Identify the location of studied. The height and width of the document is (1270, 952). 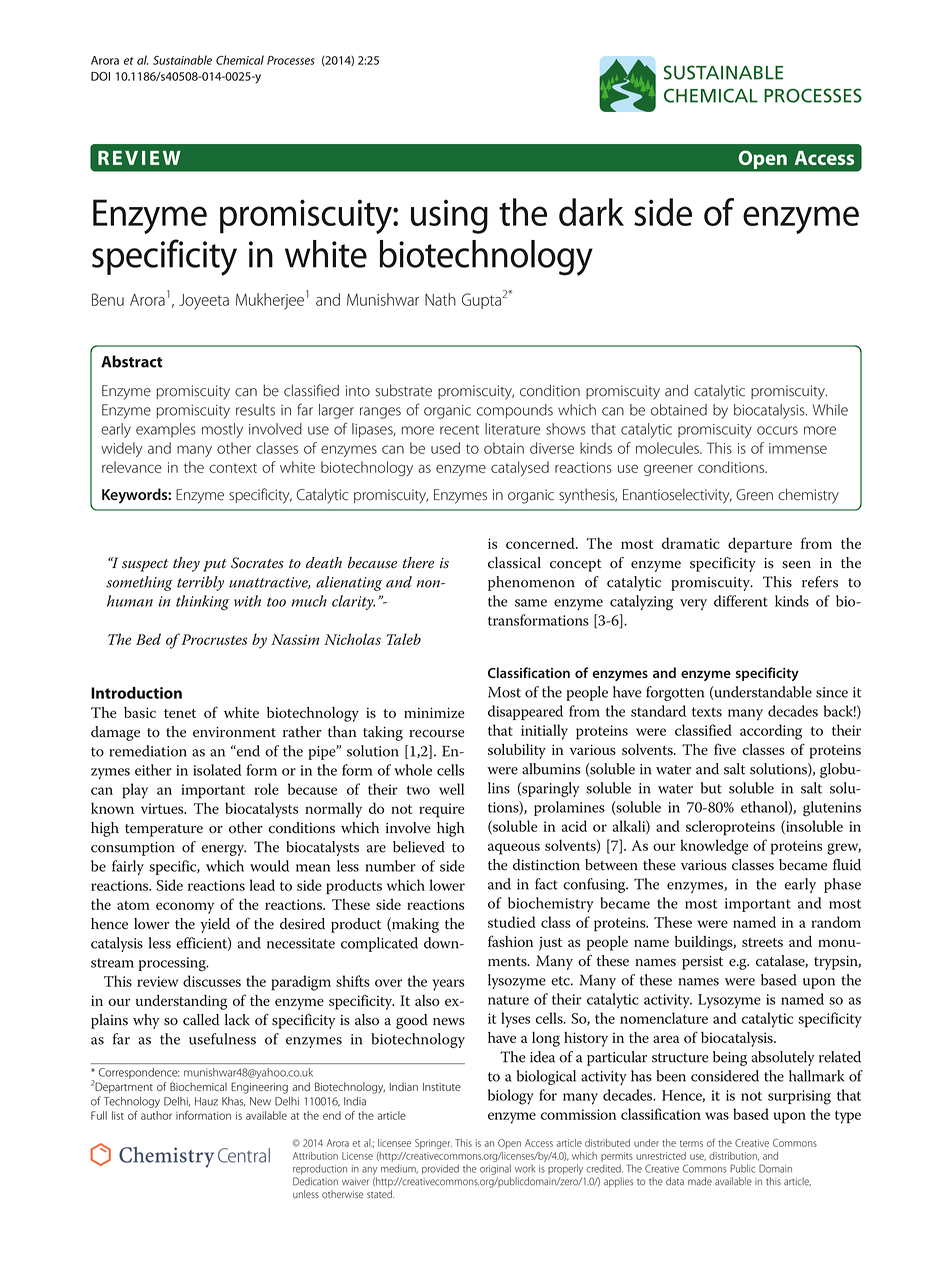
(512, 922).
